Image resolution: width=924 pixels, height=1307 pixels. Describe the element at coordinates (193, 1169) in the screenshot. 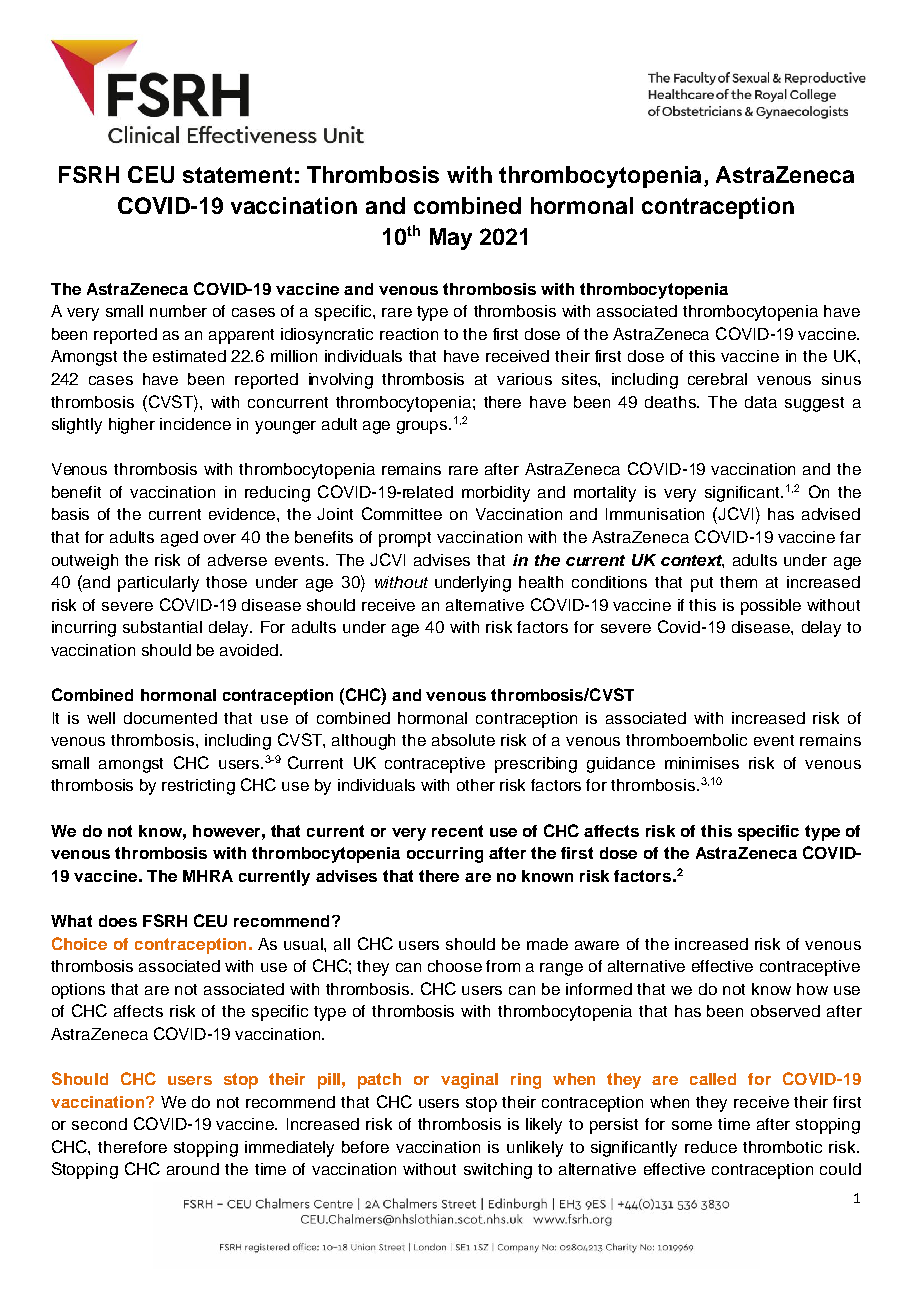

I see `around` at that location.
